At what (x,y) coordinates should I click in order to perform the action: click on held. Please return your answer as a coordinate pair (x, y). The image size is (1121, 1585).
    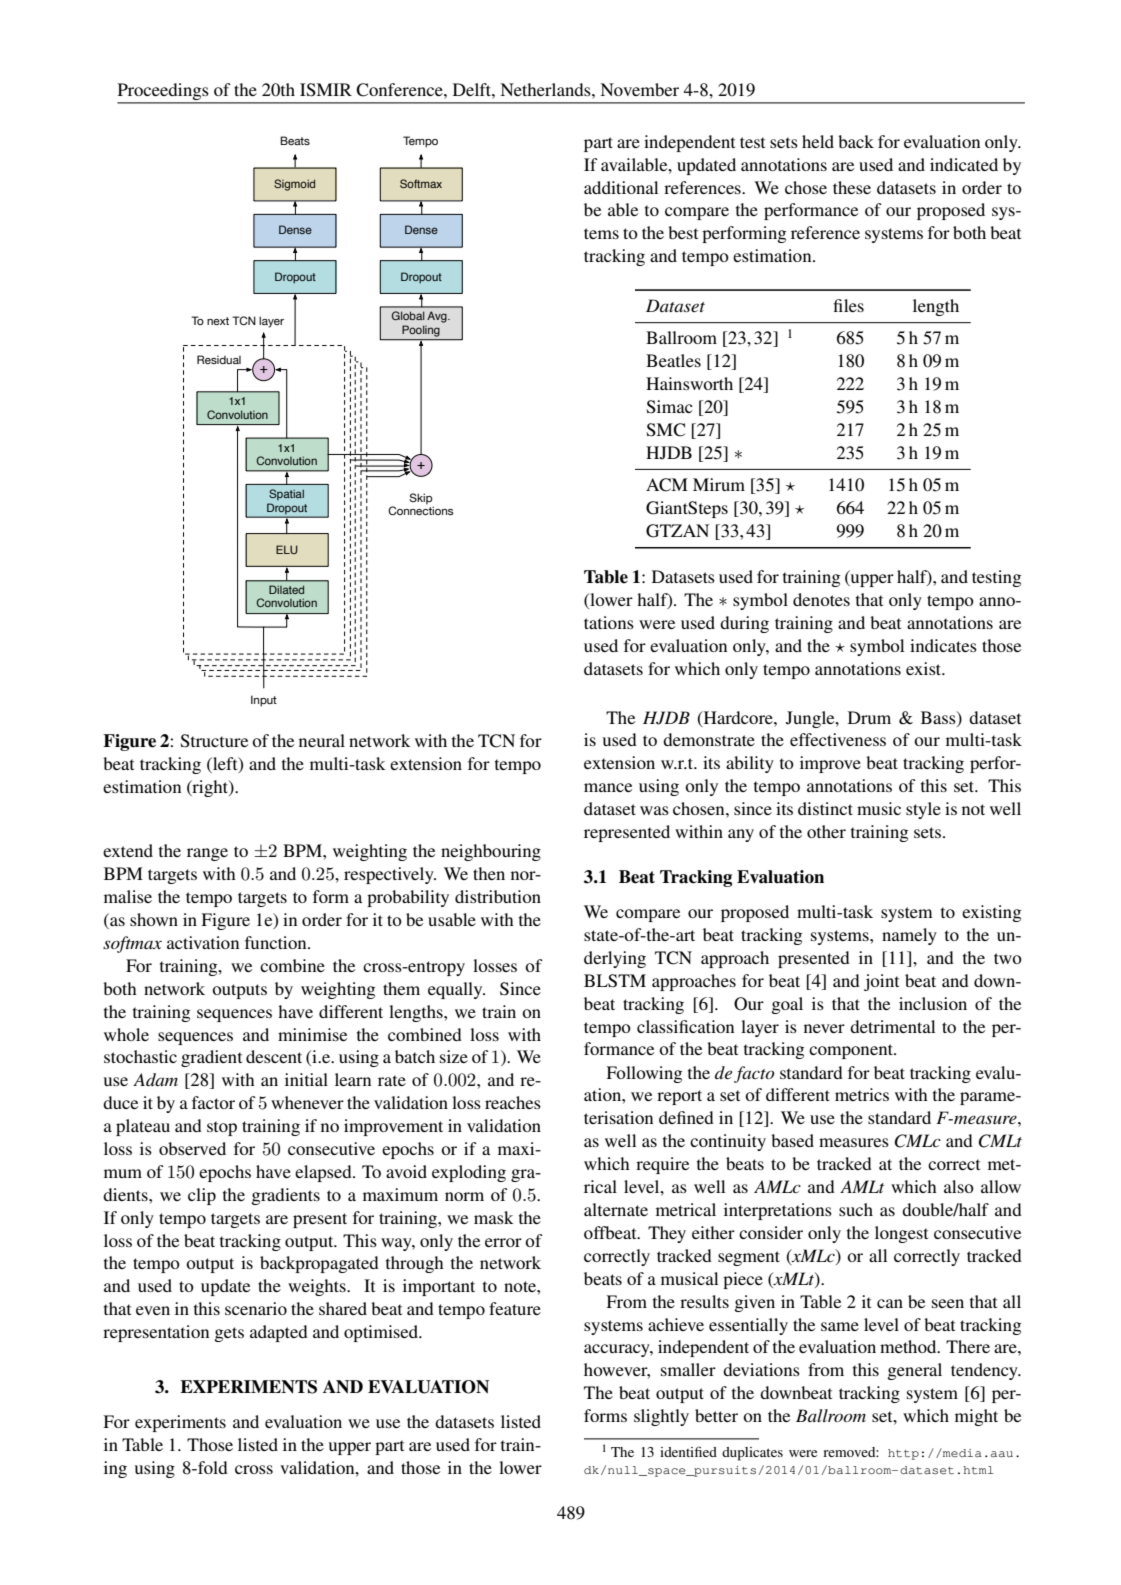
    Looking at the image, I should click on (818, 141).
